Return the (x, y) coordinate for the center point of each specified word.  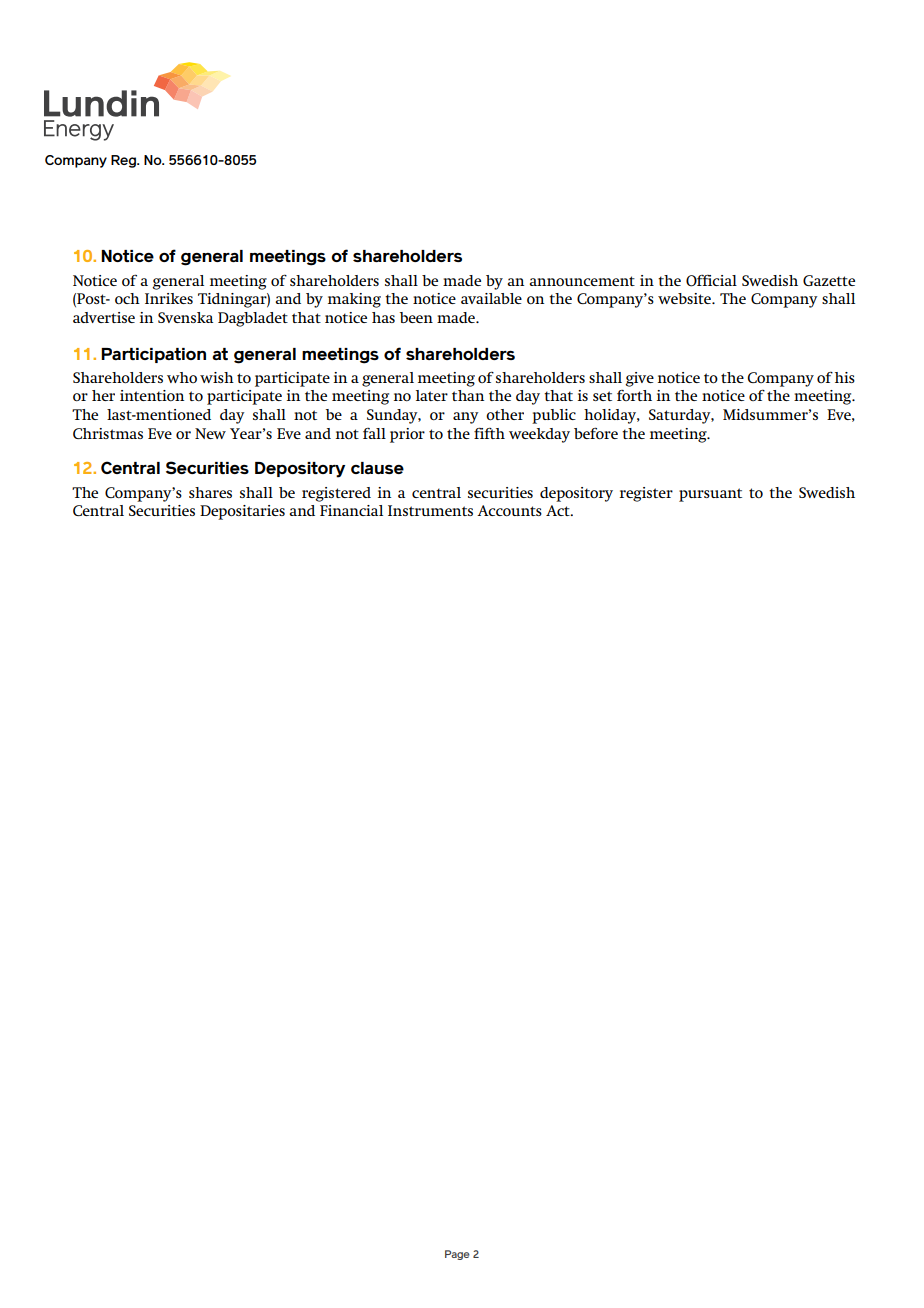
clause (377, 468)
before (596, 433)
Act (559, 510)
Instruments (430, 510)
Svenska (185, 317)
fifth (489, 433)
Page (457, 1255)
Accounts (509, 510)
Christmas (108, 433)
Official (711, 281)
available (491, 298)
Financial (351, 510)
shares (210, 492)
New (210, 433)
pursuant (710, 495)
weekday (539, 435)
